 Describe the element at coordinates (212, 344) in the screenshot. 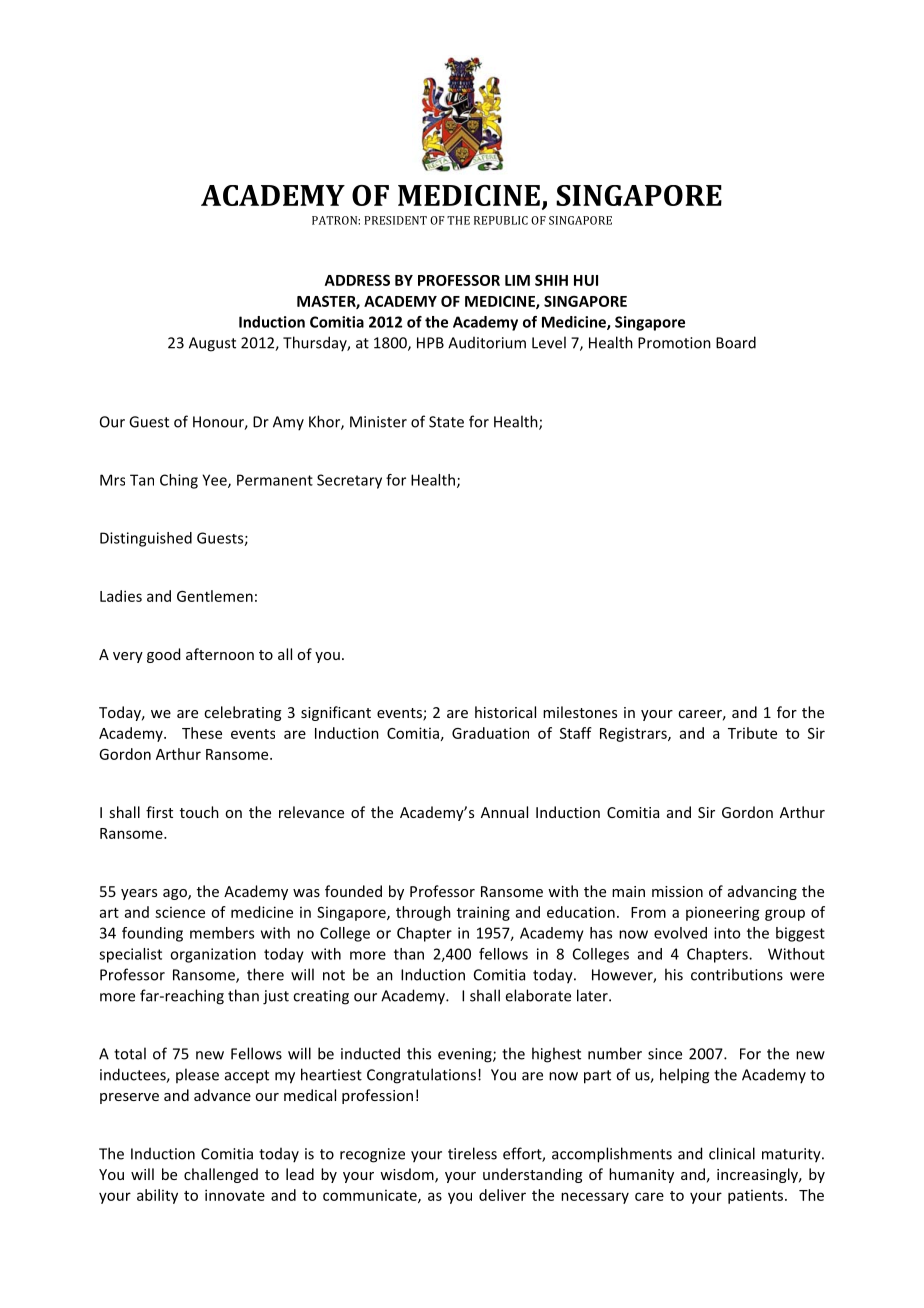

I see `August` at that location.
